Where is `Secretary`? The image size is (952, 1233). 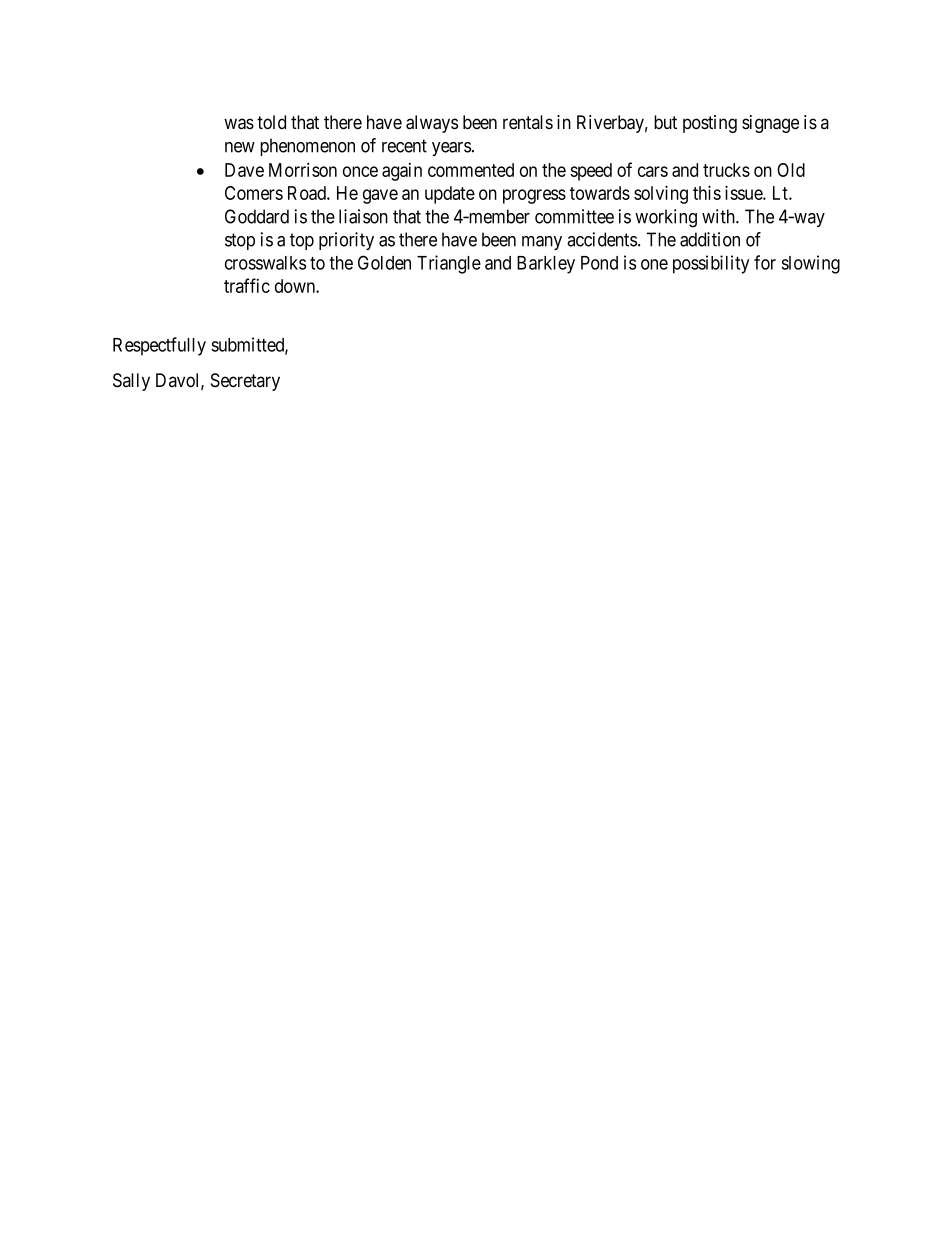 Secretary is located at coordinates (245, 382).
